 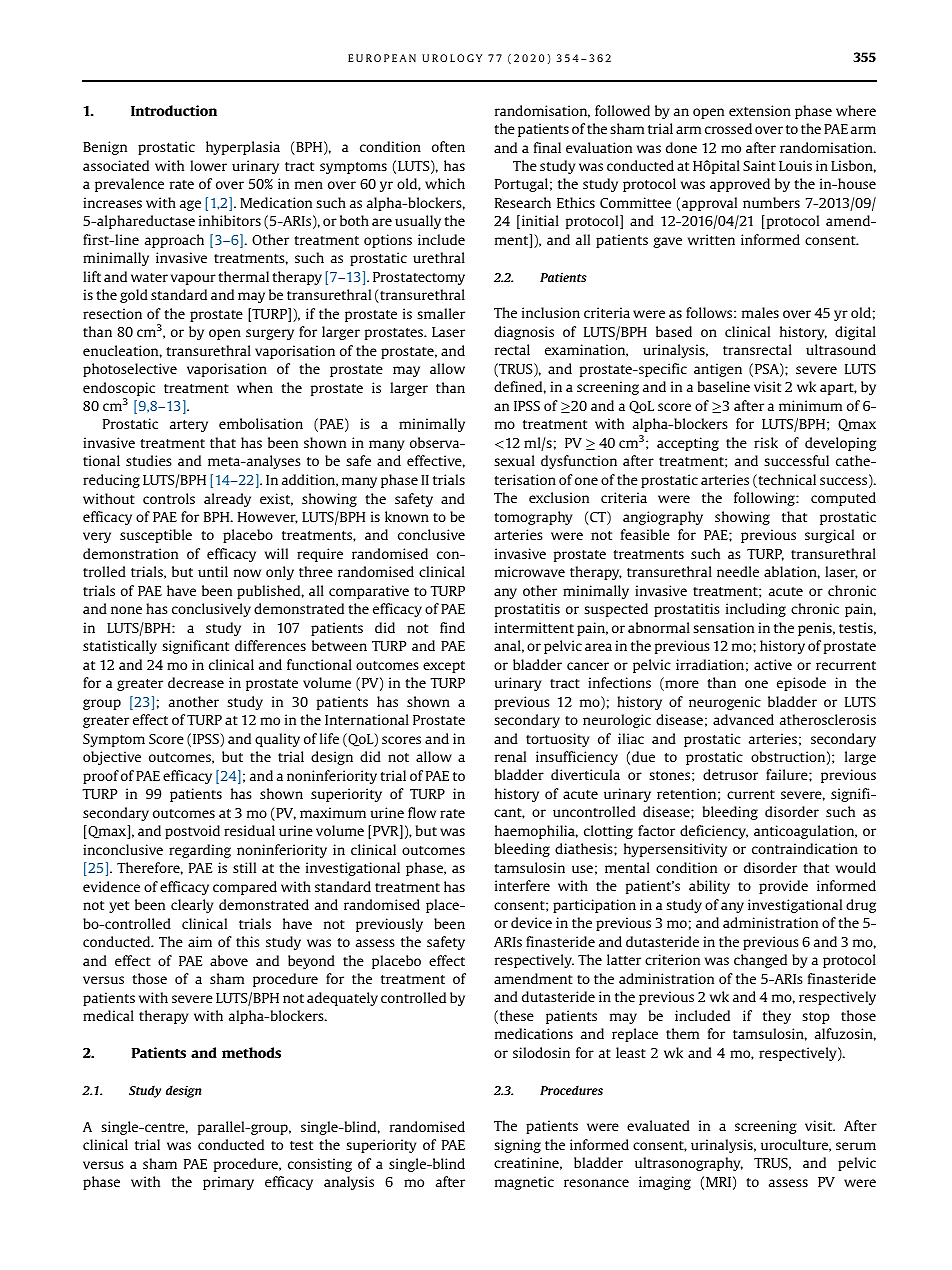 What do you see at coordinates (517, 1146) in the screenshot?
I see `signing` at bounding box center [517, 1146].
